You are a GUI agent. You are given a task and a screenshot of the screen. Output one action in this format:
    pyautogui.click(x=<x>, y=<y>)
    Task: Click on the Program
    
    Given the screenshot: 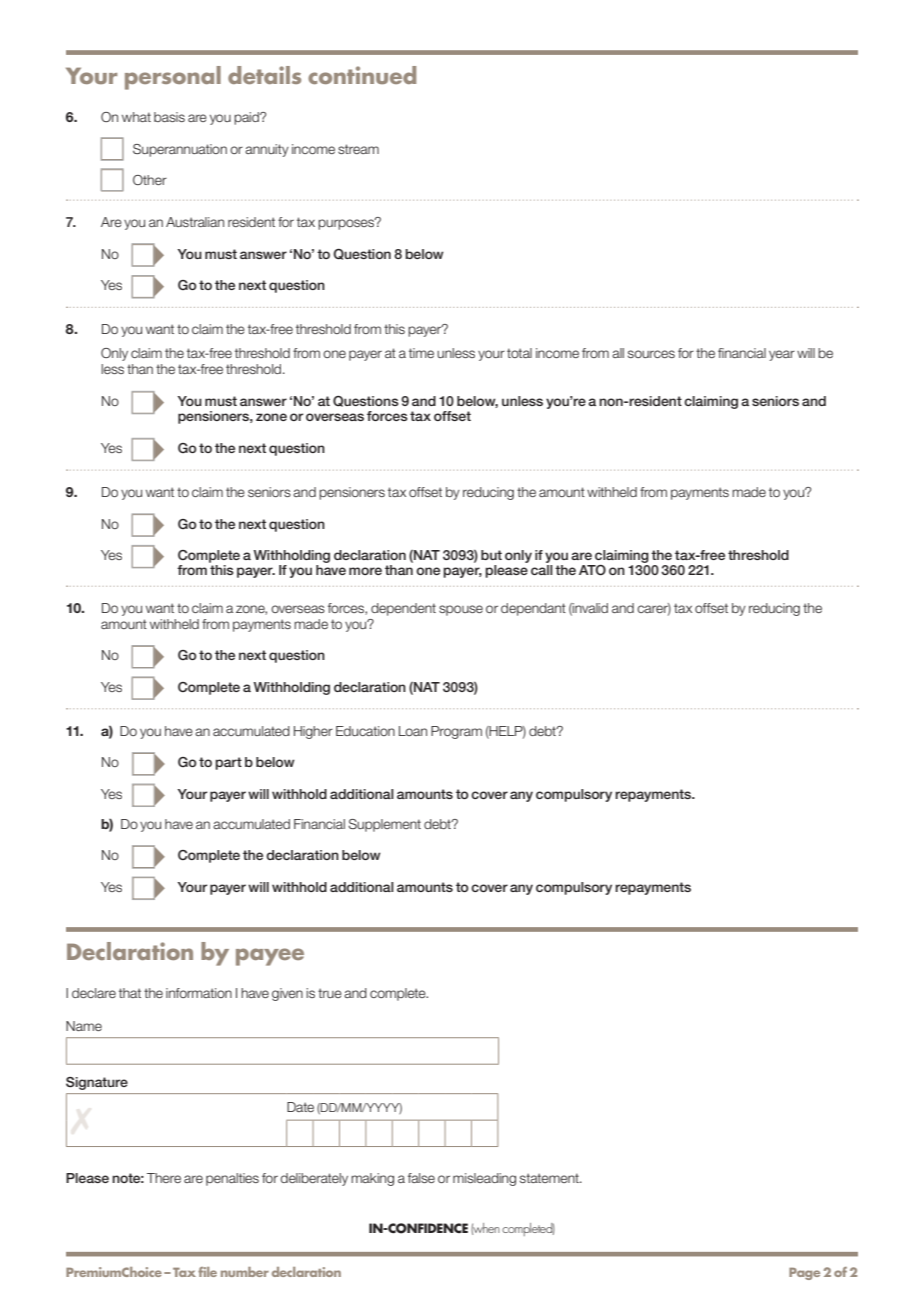 What is the action you would take?
    pyautogui.click(x=456, y=732)
